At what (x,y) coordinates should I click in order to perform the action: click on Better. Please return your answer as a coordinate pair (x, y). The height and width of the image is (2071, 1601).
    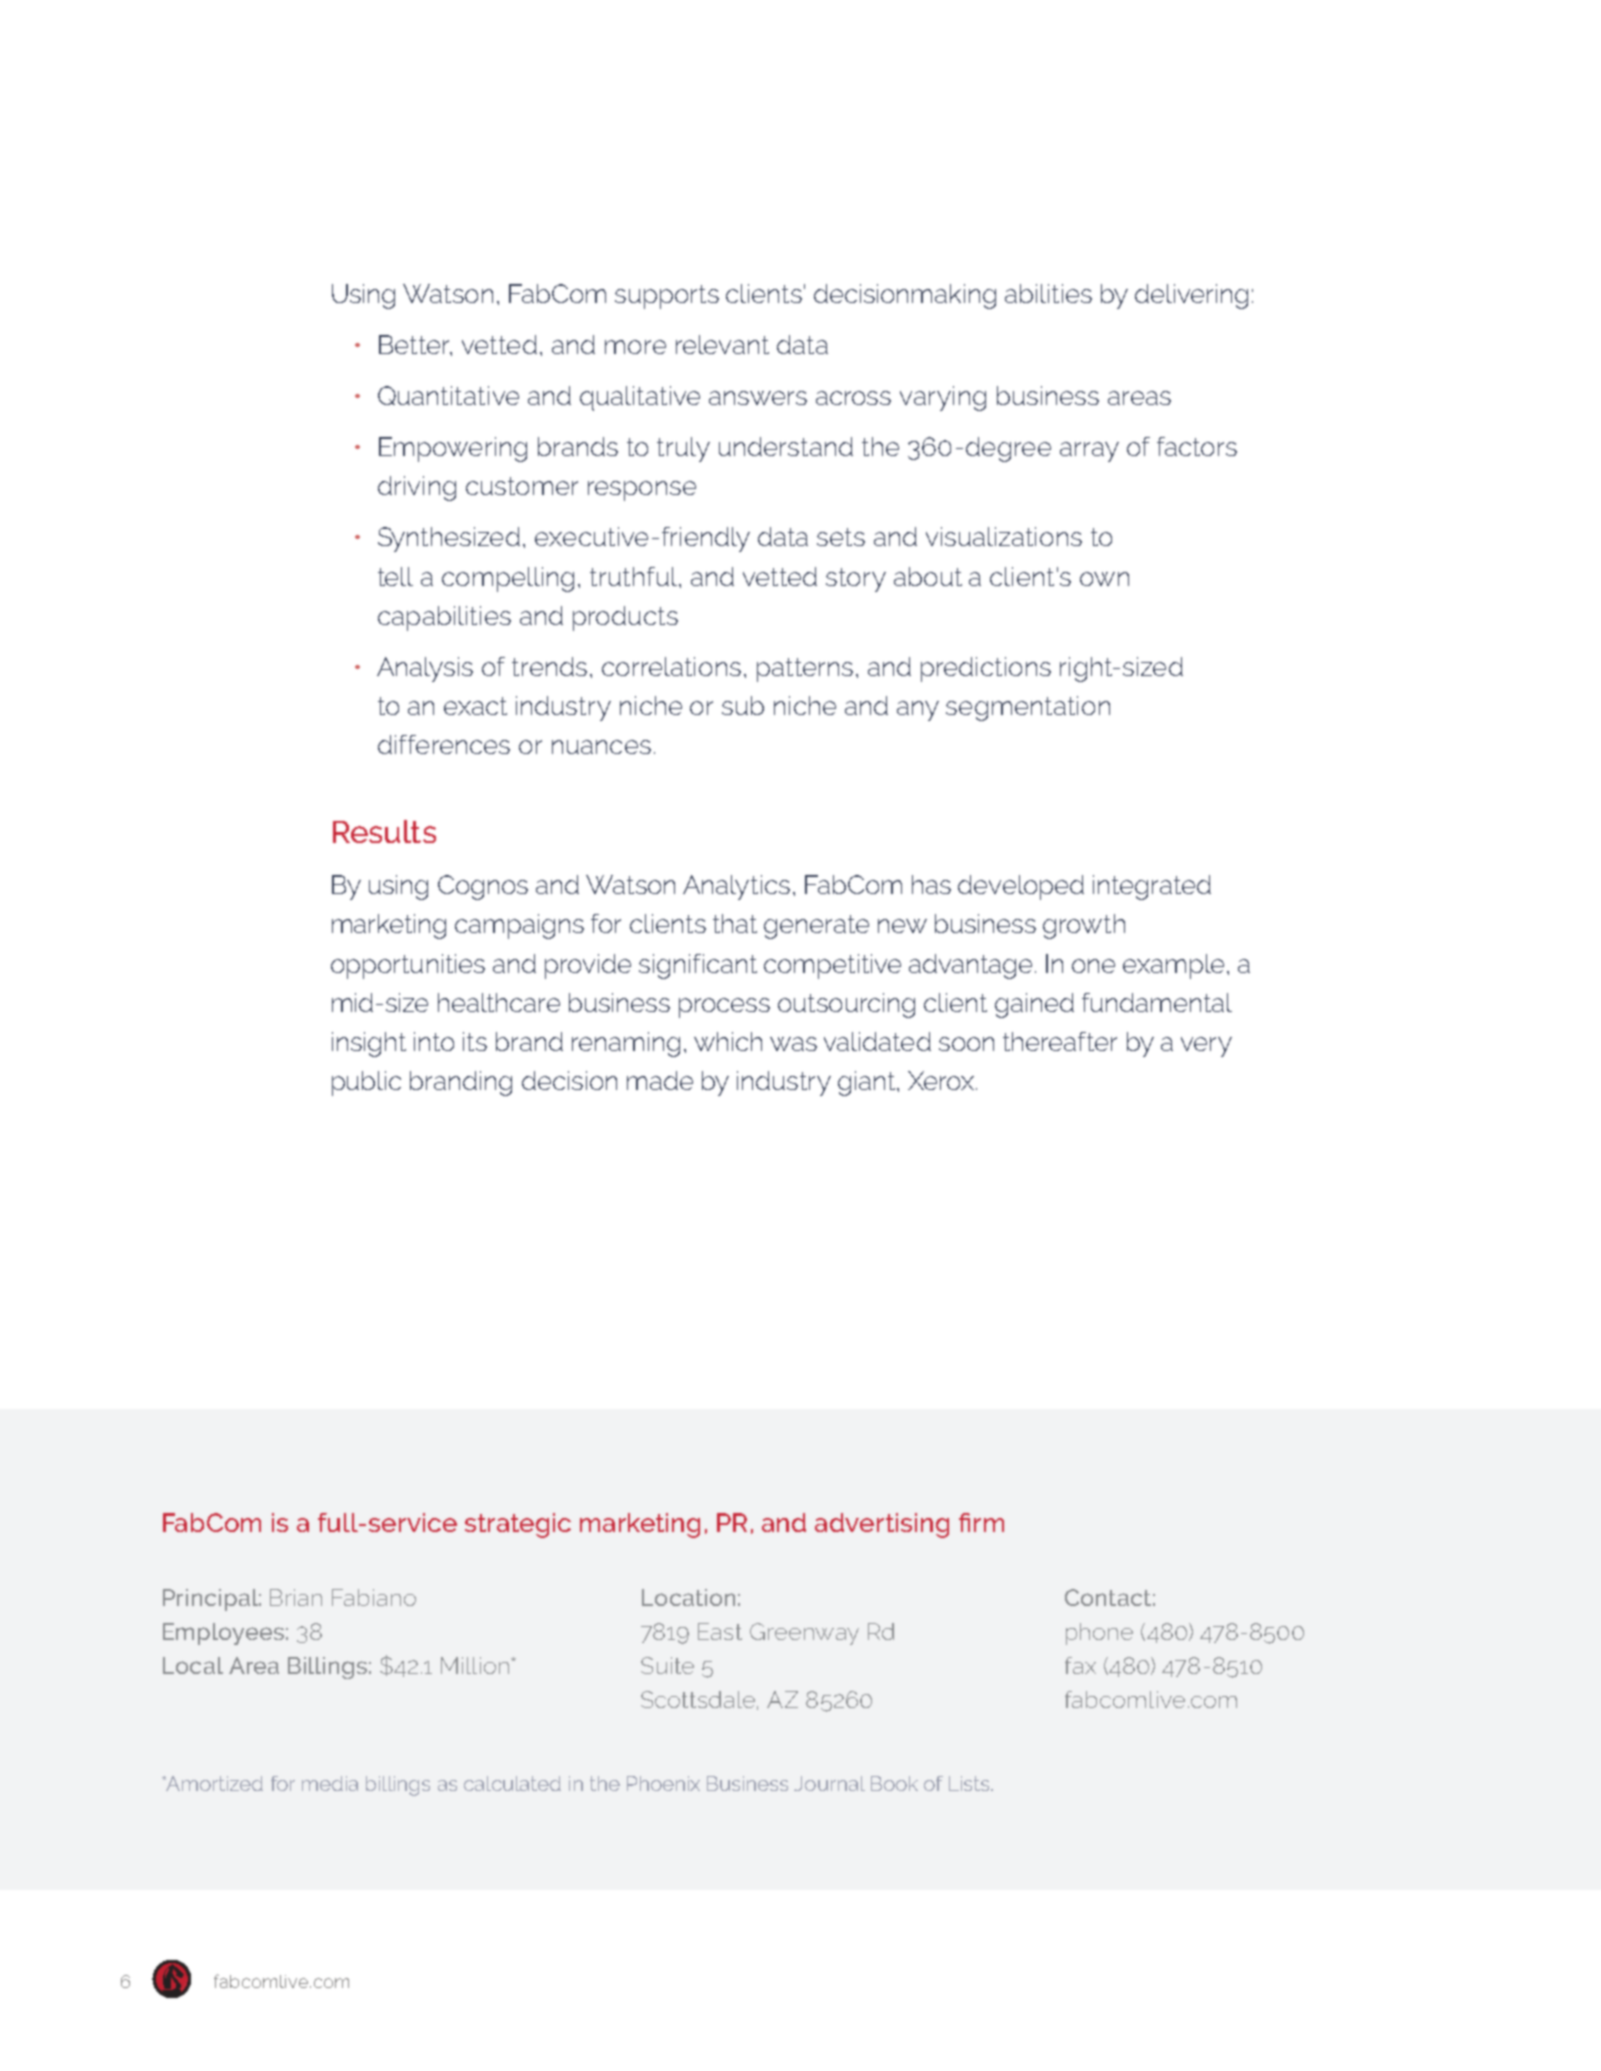
    Looking at the image, I should click on (415, 345).
